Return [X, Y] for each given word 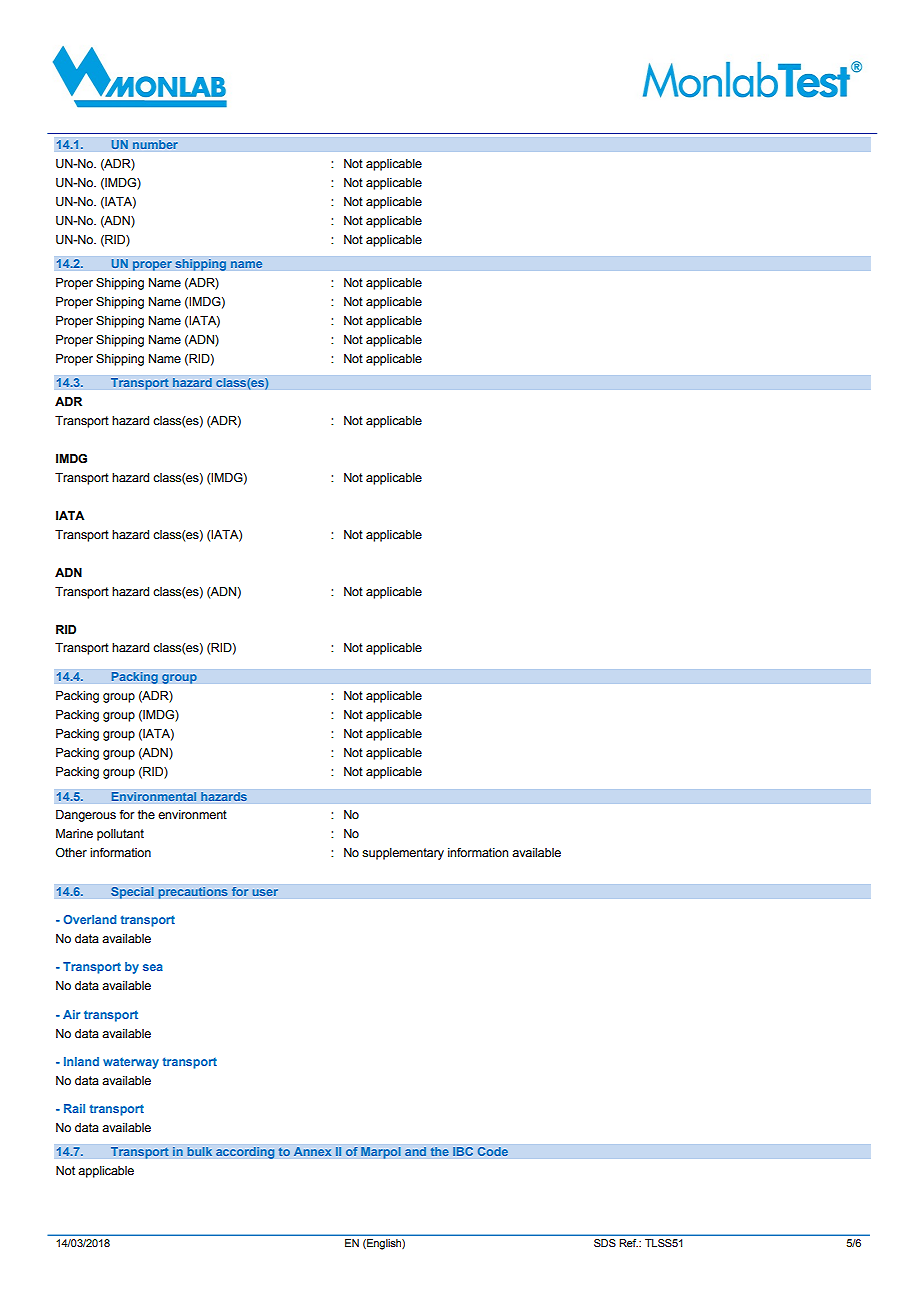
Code [492, 1151]
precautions [193, 893]
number [155, 145]
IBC [463, 1151]
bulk [200, 1152]
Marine [74, 833]
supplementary [403, 854]
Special [132, 892]
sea [153, 967]
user [265, 892]
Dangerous [86, 816]
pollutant [120, 835]
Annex [312, 1152]
